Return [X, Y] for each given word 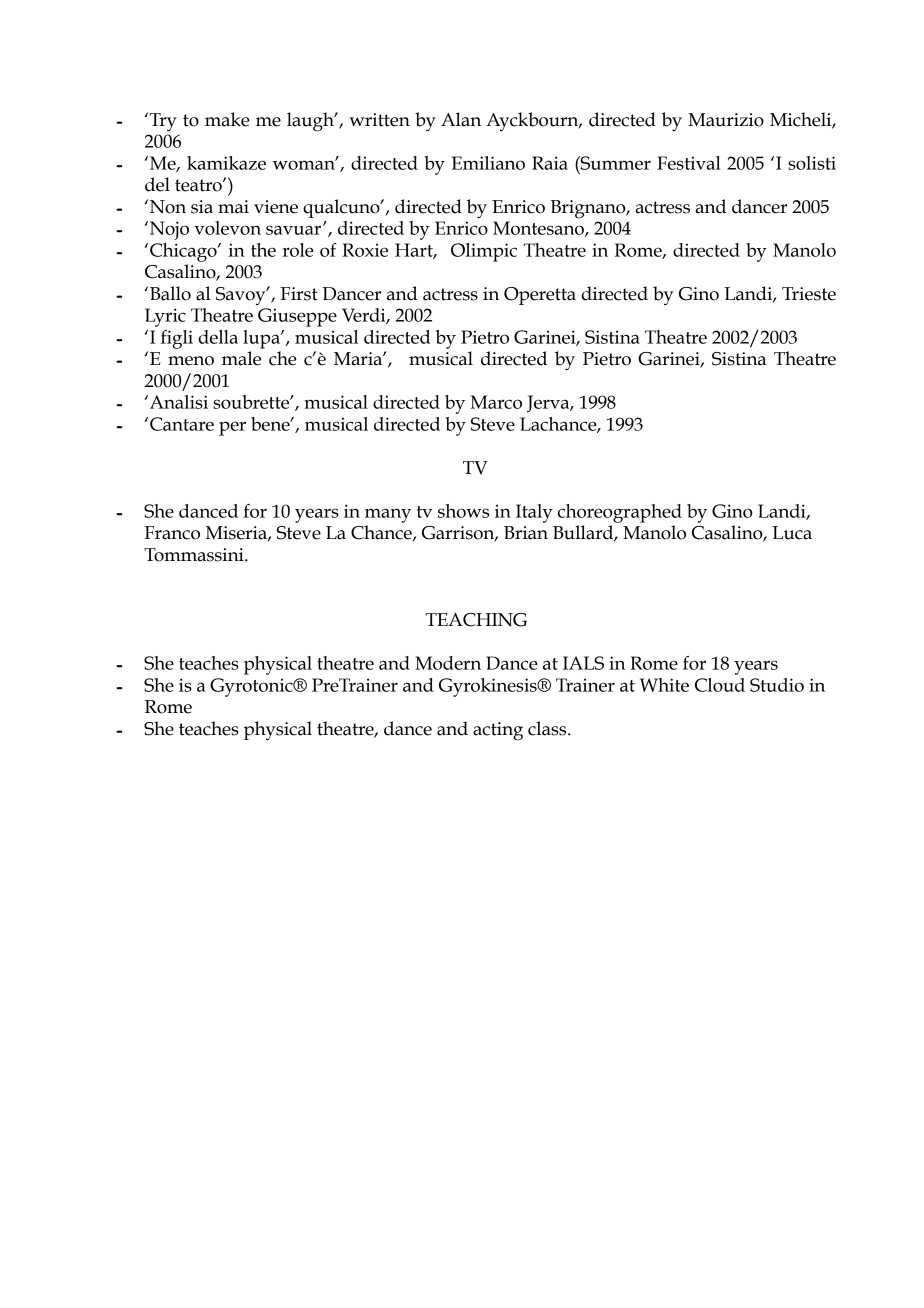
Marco [496, 402]
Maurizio [726, 120]
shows [463, 511]
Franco [172, 533]
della [218, 337]
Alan [461, 119]
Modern [448, 663]
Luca [792, 533]
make [227, 119]
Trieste [809, 294]
